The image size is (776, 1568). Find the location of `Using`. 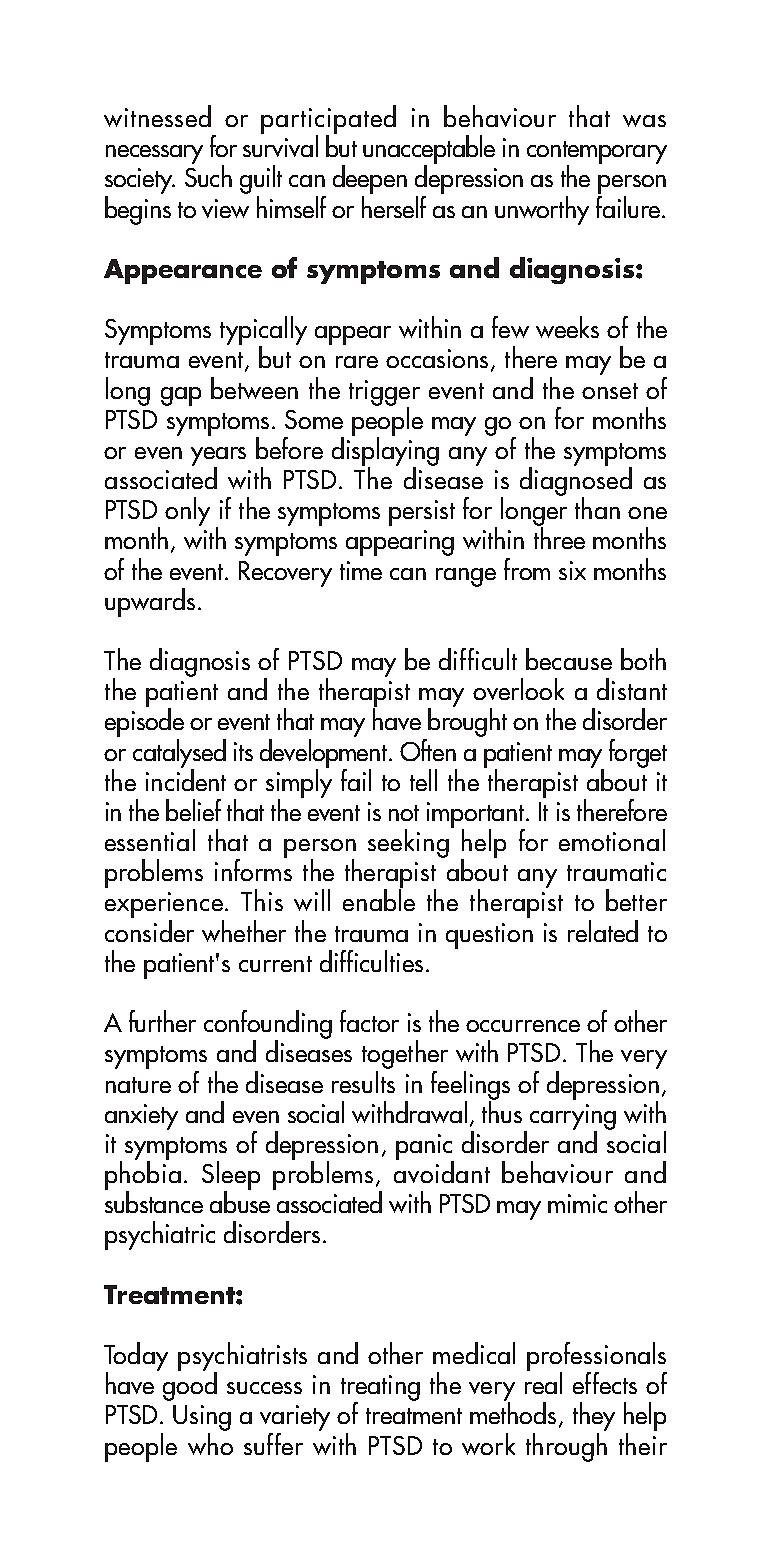

Using is located at coordinates (202, 1419).
